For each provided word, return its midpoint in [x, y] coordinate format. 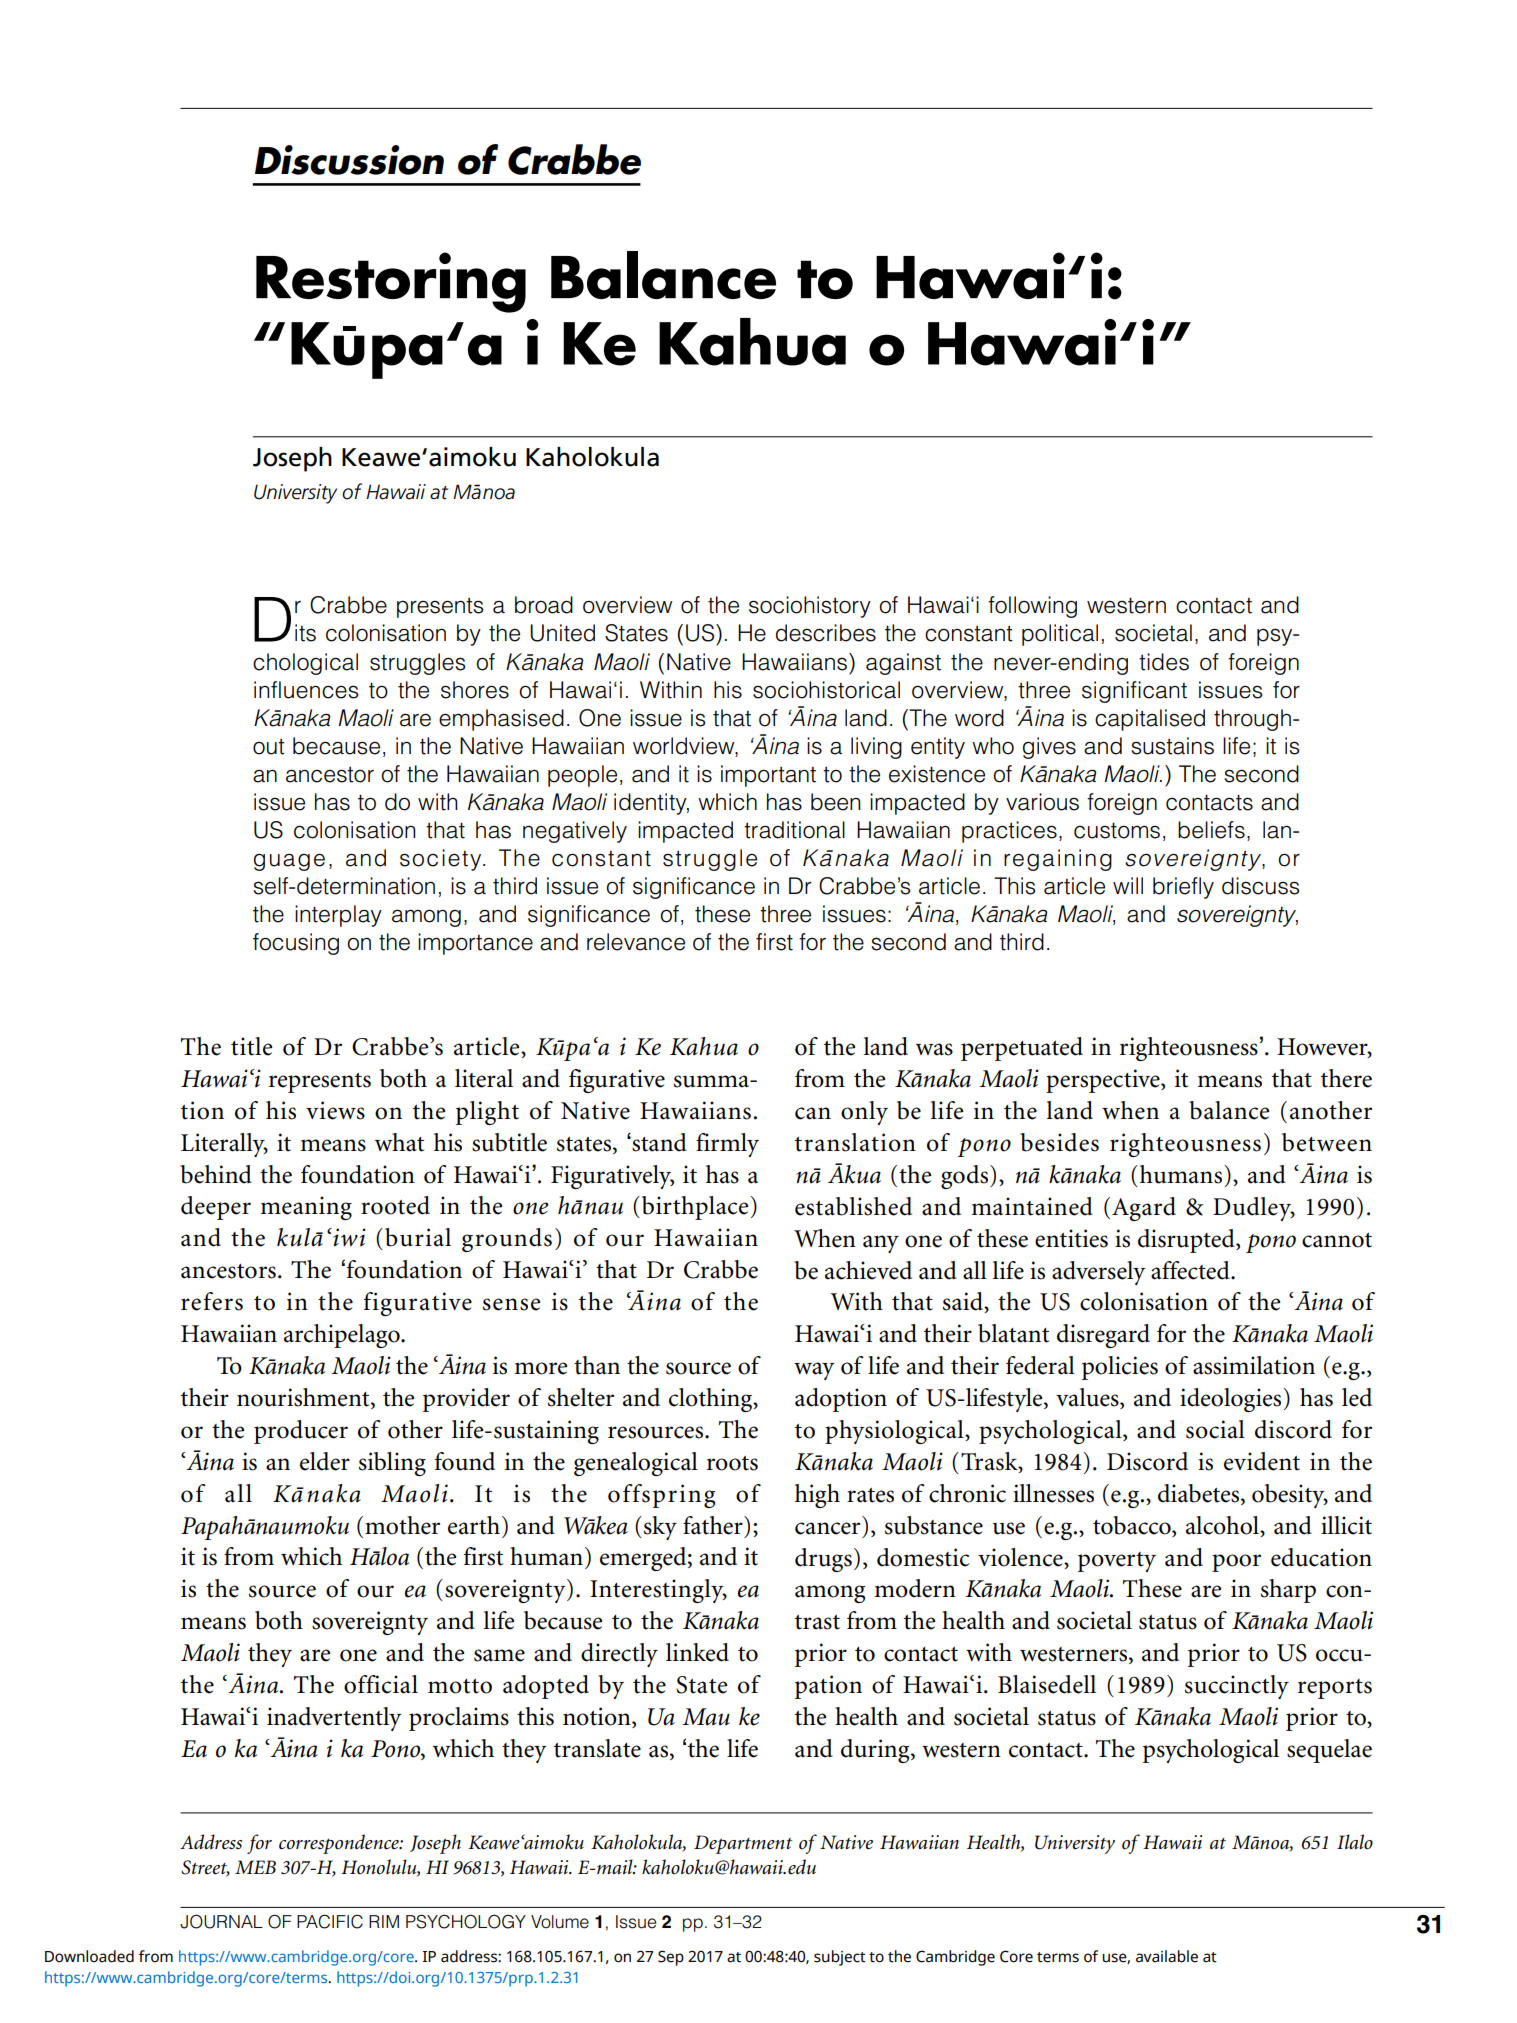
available [1167, 1956]
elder [325, 1461]
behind [216, 1174]
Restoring [391, 282]
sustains [1172, 746]
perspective [1104, 1081]
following [1032, 607]
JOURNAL [221, 1922]
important [768, 776]
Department [743, 1844]
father [714, 1525]
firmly [727, 1145]
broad [544, 605]
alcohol [1224, 1525]
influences [306, 690]
